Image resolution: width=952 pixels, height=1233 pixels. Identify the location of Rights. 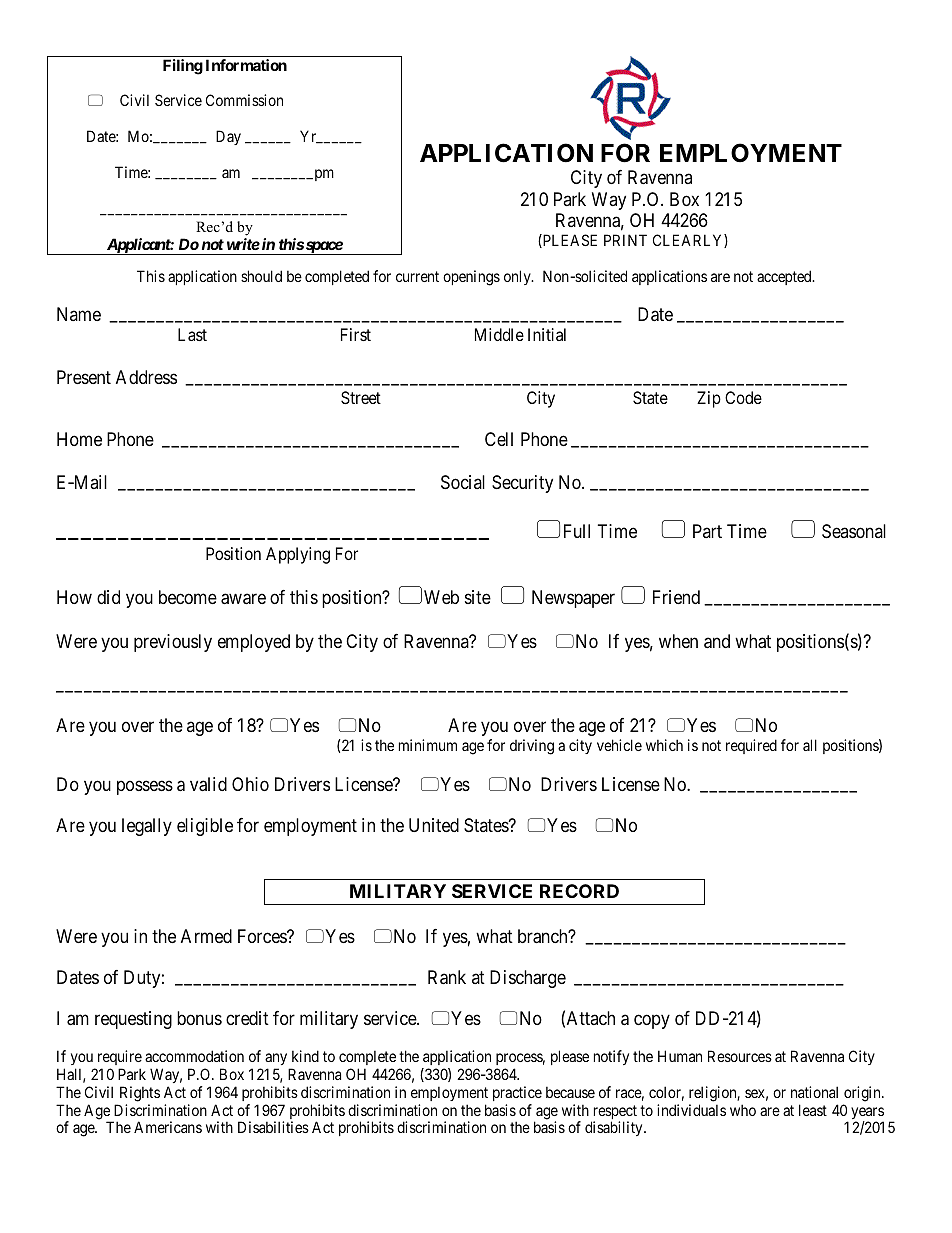
(140, 1094).
